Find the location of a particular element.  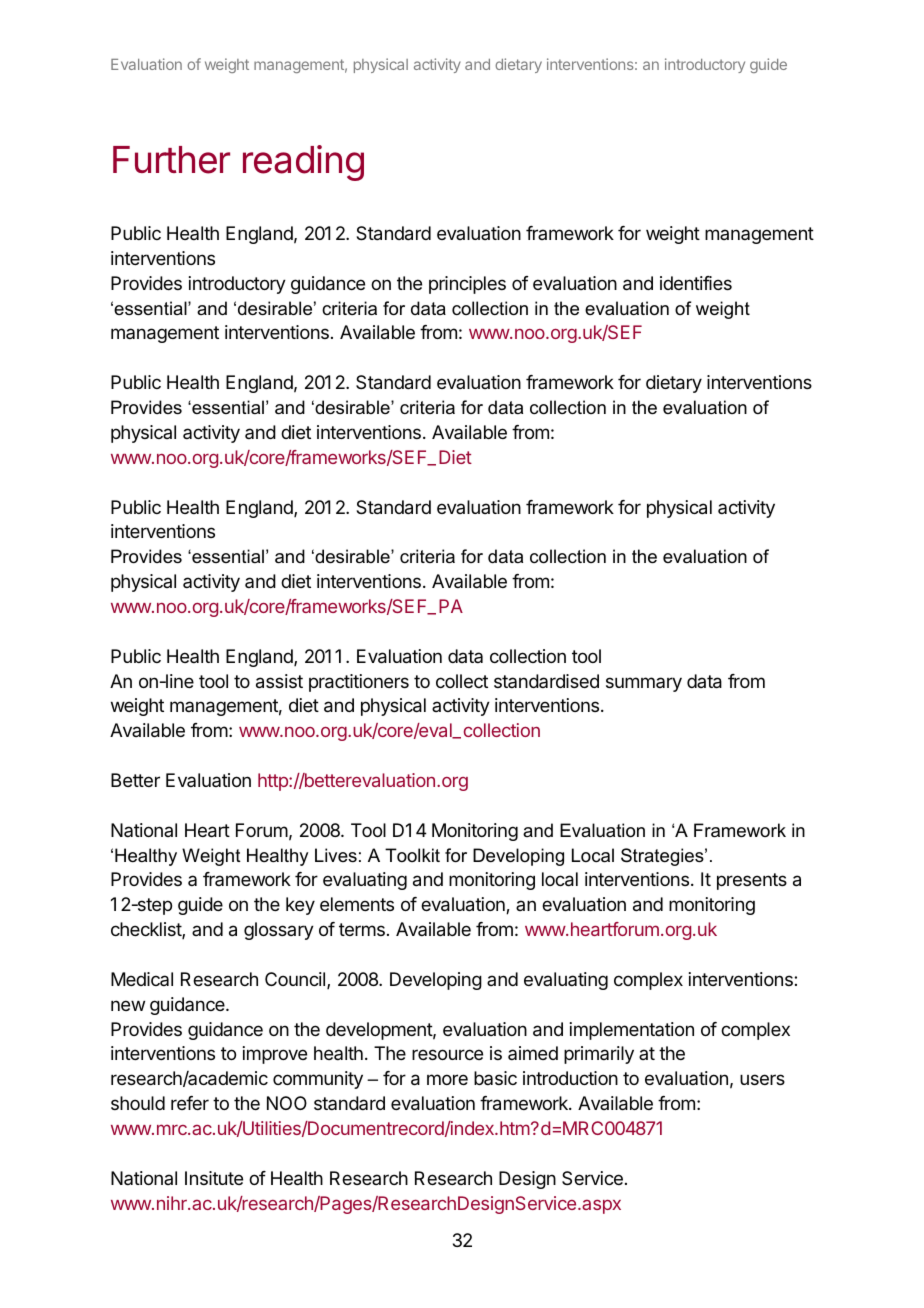

practitioners is located at coordinates (359, 683).
